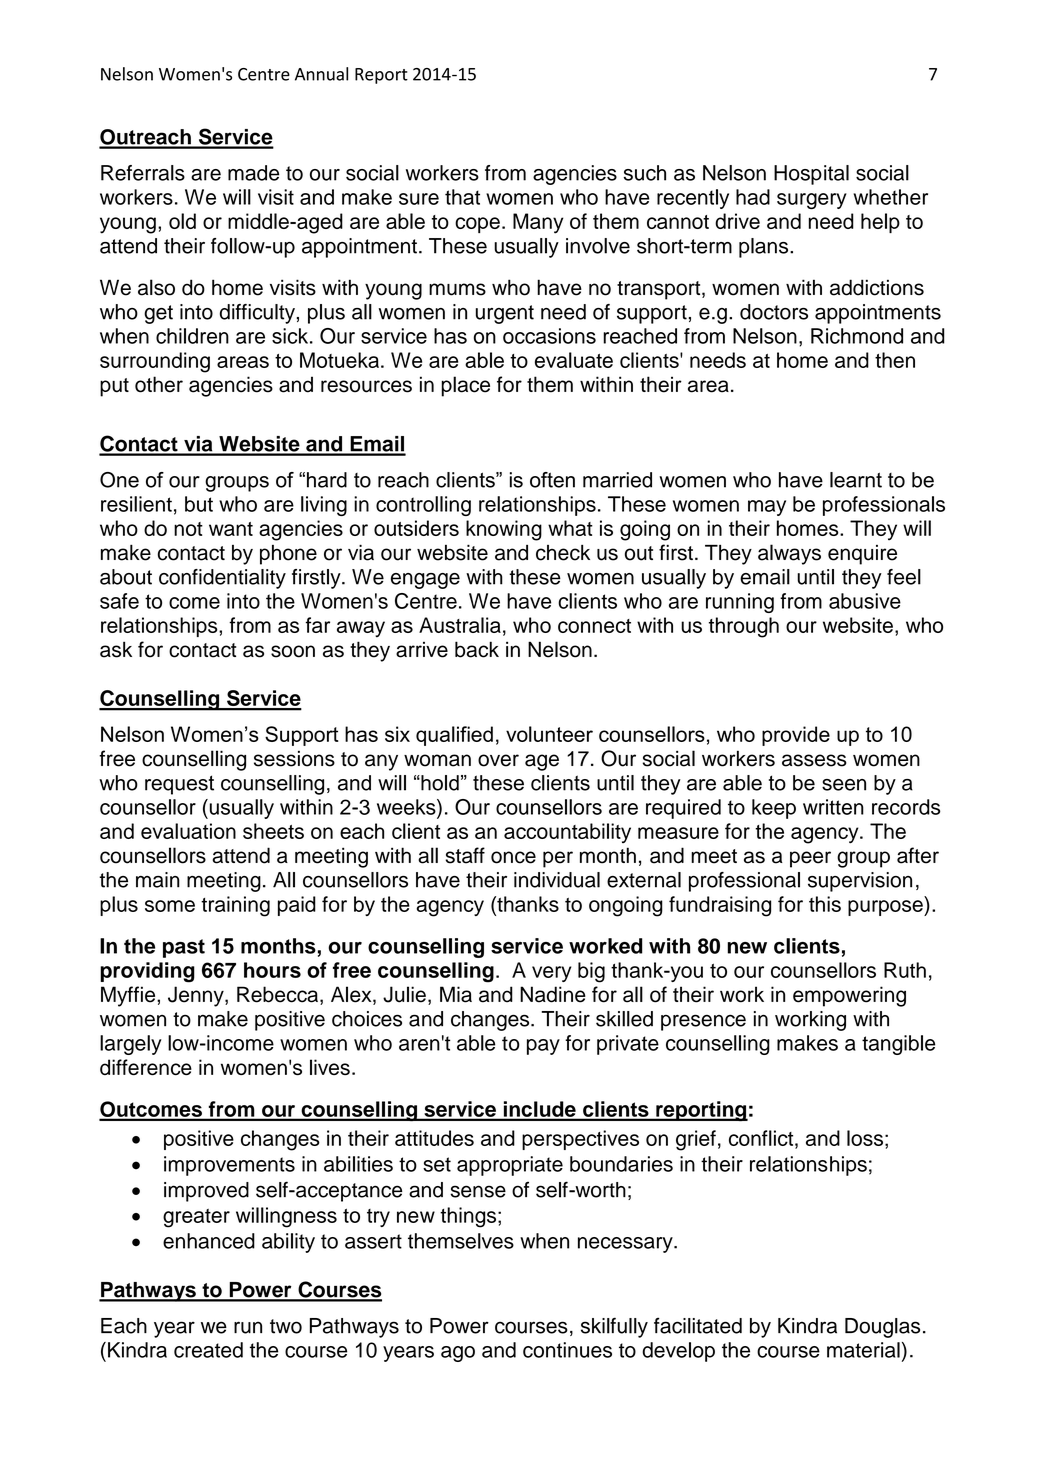 This screenshot has width=1046, height=1479. I want to click on place, so click(465, 386).
